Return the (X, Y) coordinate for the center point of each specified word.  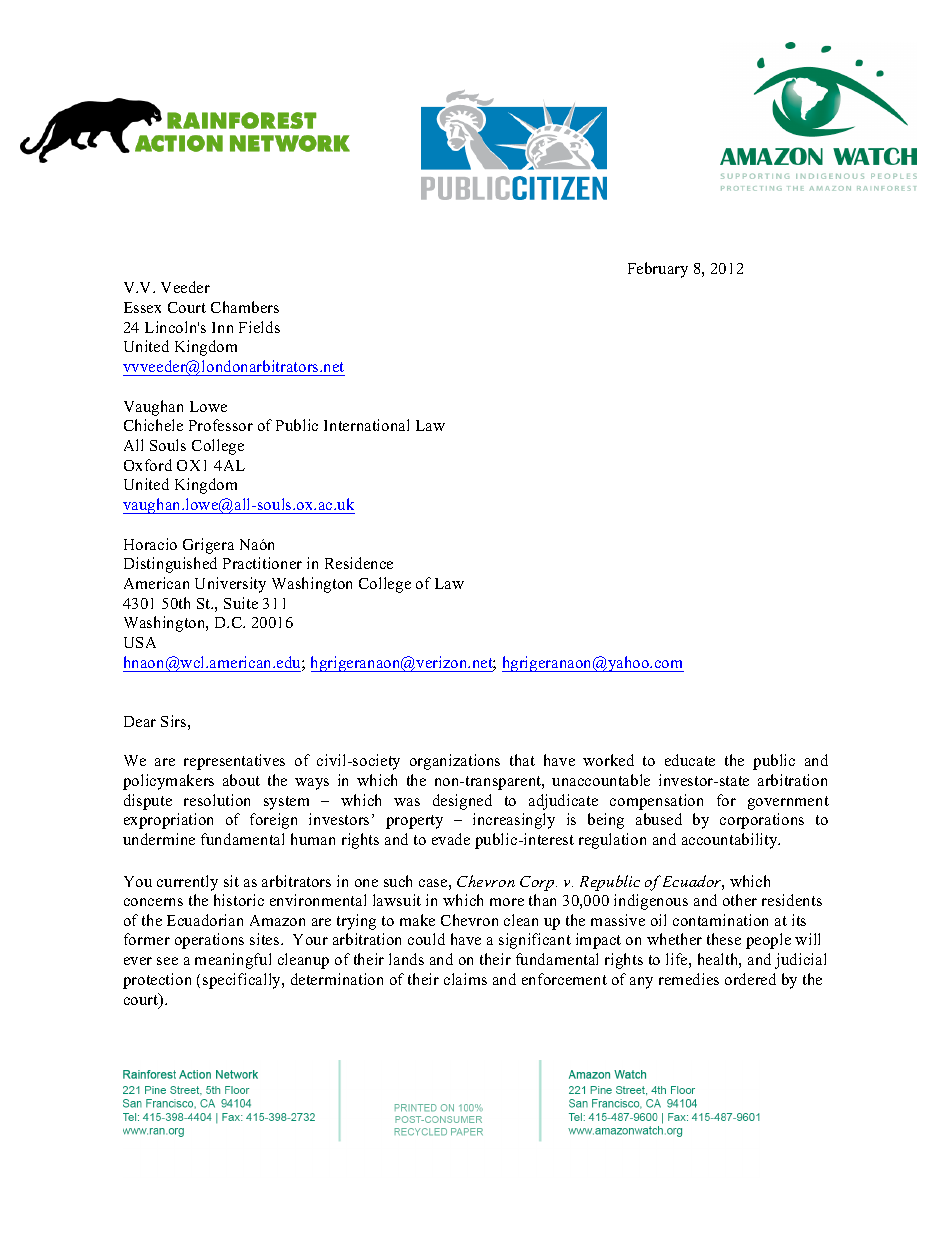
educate (690, 760)
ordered (750, 979)
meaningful (233, 961)
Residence (359, 563)
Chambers (245, 307)
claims (465, 979)
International (366, 425)
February (658, 270)
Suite (241, 603)
